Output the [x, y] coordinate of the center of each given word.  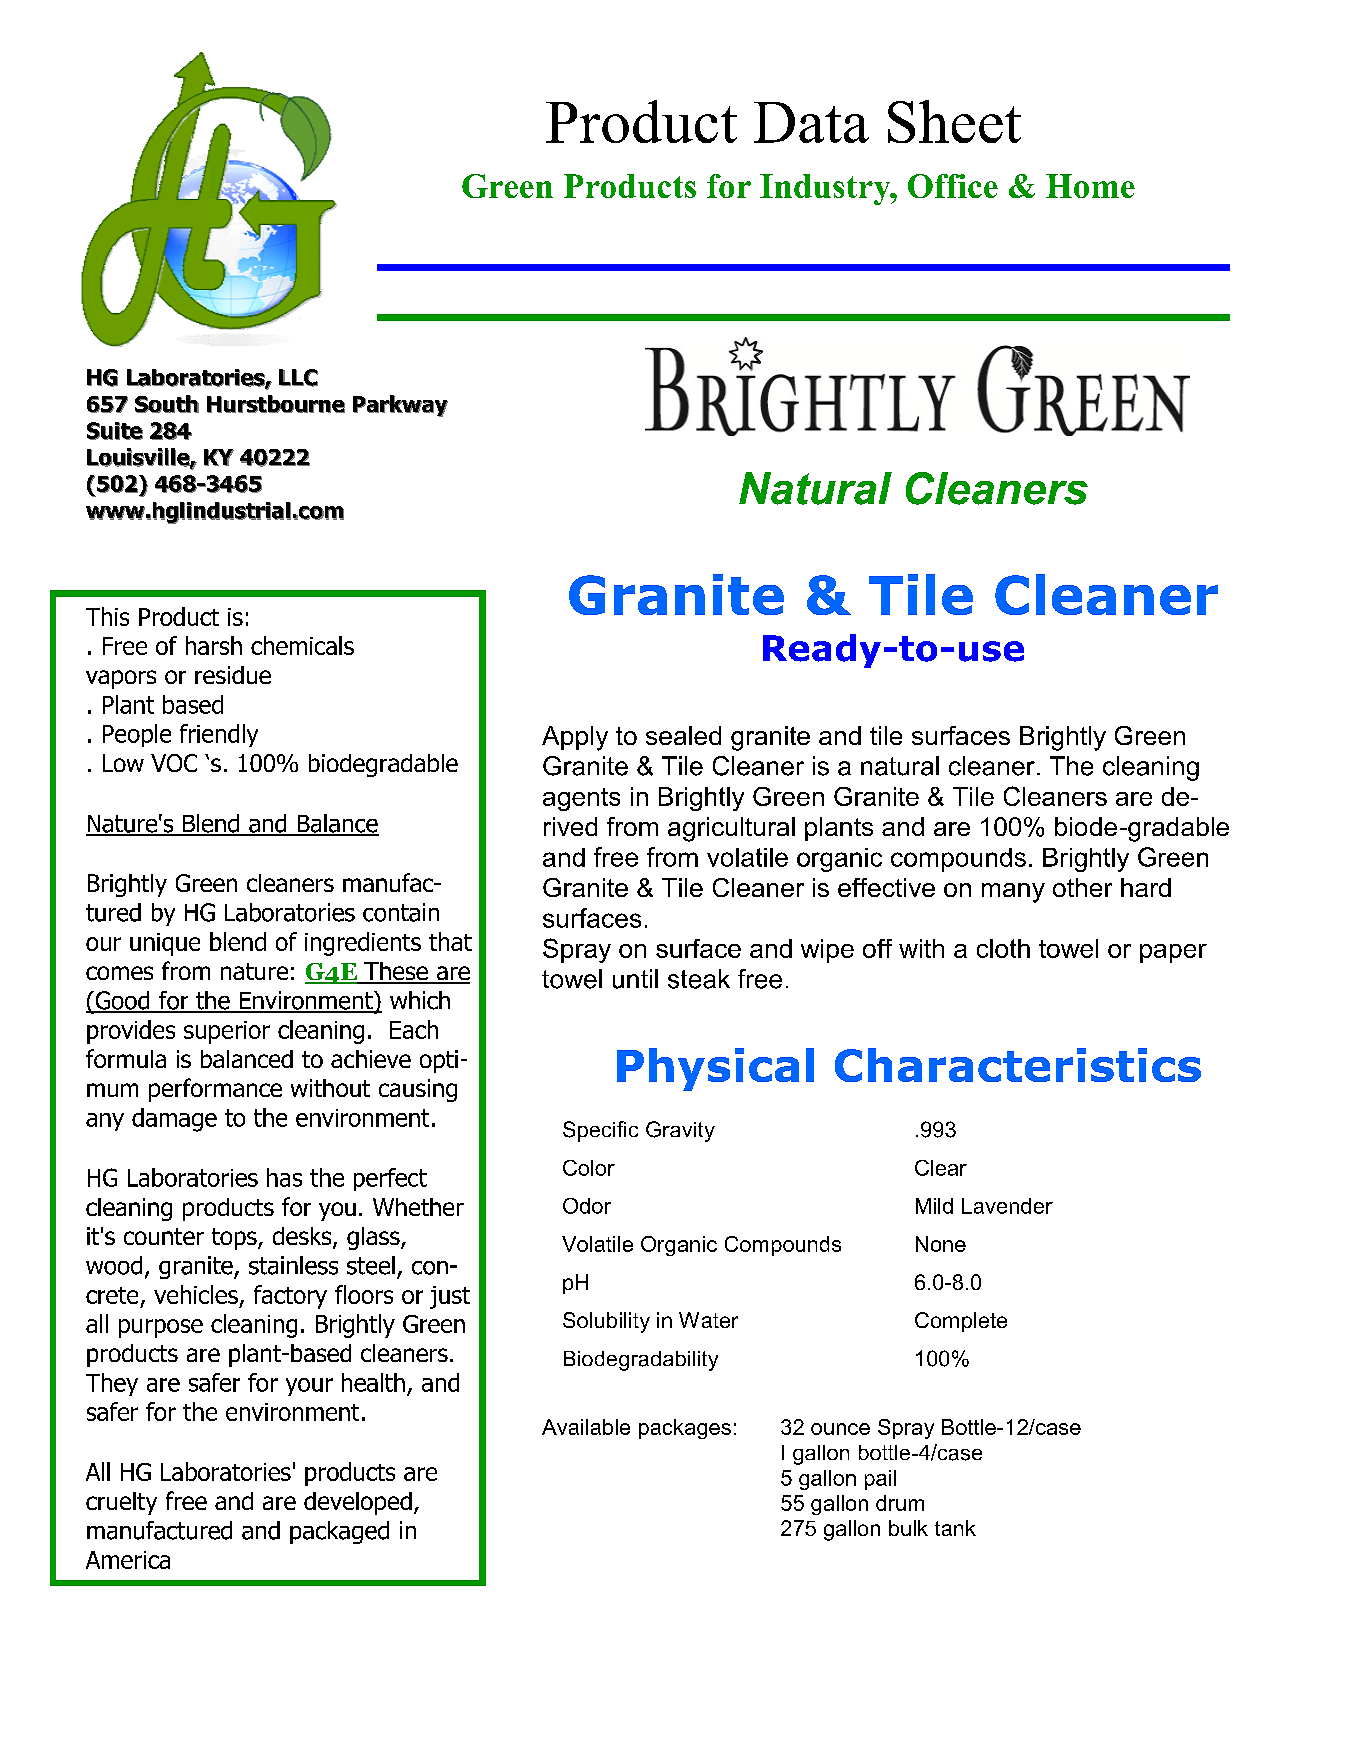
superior [227, 1032]
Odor [587, 1206]
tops [235, 1239]
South [167, 404]
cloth [1003, 948]
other [1082, 887]
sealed [683, 735]
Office [953, 186]
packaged [339, 1532]
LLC [298, 378]
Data [811, 122]
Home [1090, 186]
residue [233, 675]
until [635, 979]
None [941, 1244]
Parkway [400, 406]
